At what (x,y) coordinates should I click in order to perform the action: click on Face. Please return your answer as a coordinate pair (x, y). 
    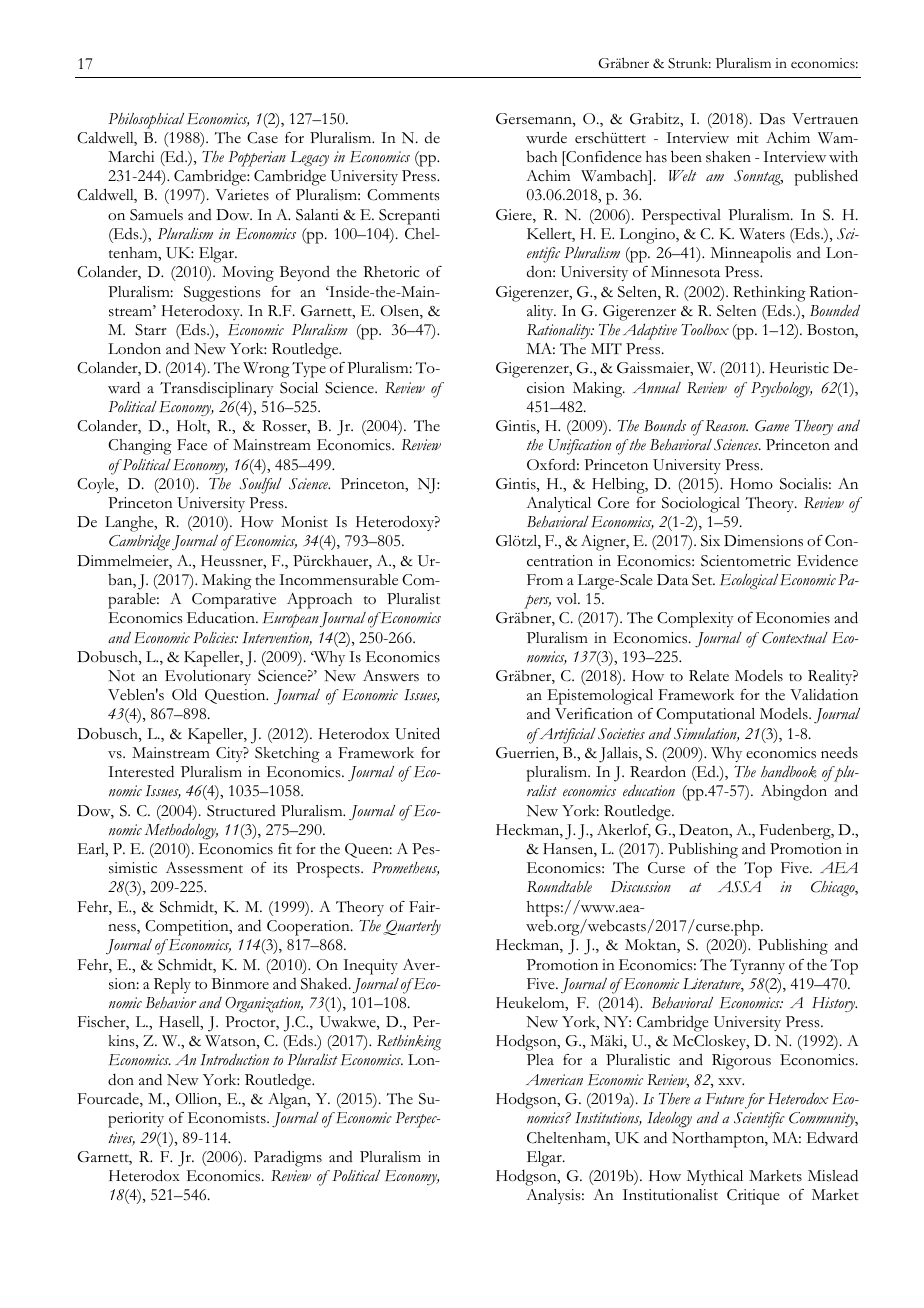
    Looking at the image, I should click on (192, 445).
